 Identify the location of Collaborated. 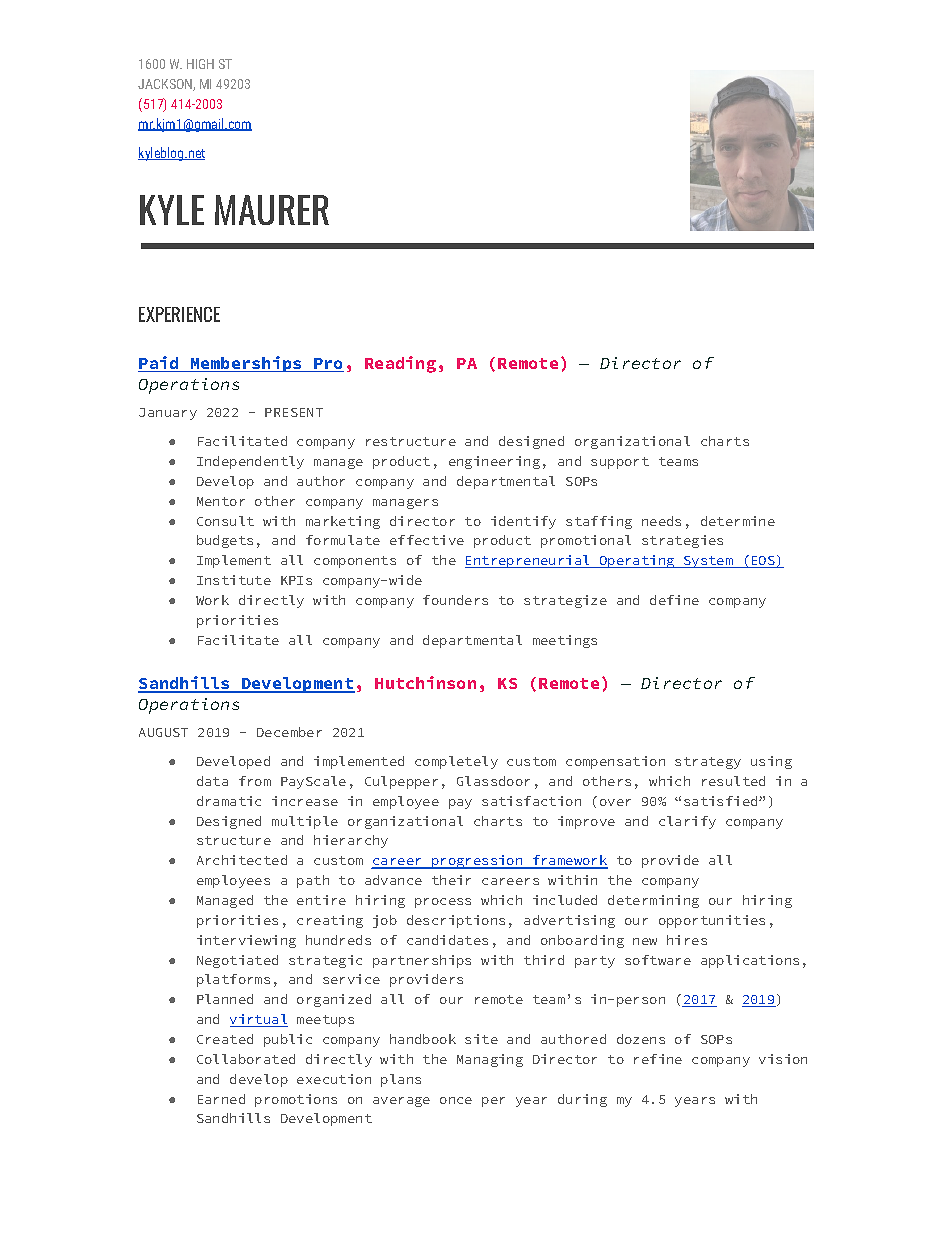
(246, 1059).
